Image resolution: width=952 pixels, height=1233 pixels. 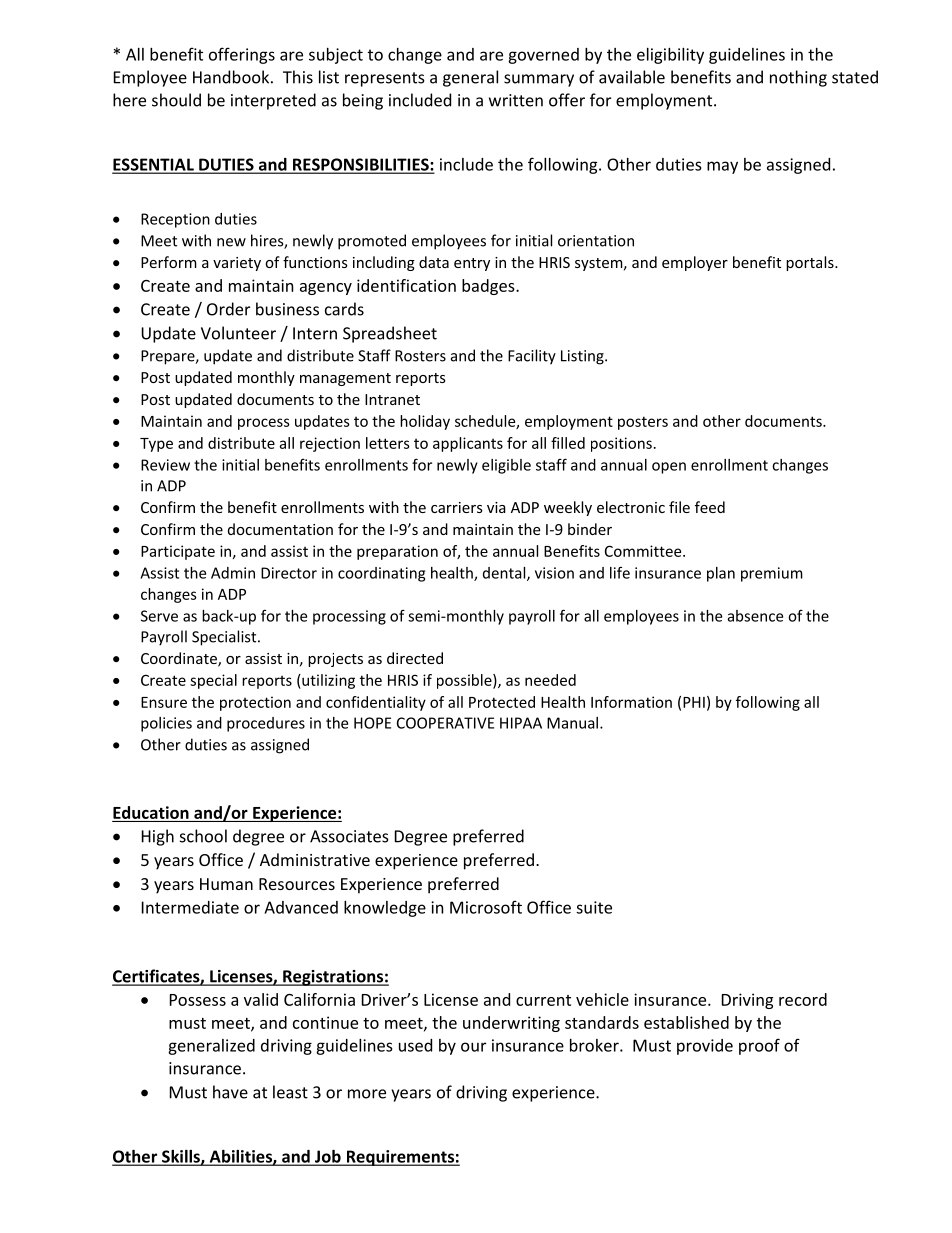 I want to click on should, so click(x=176, y=100).
